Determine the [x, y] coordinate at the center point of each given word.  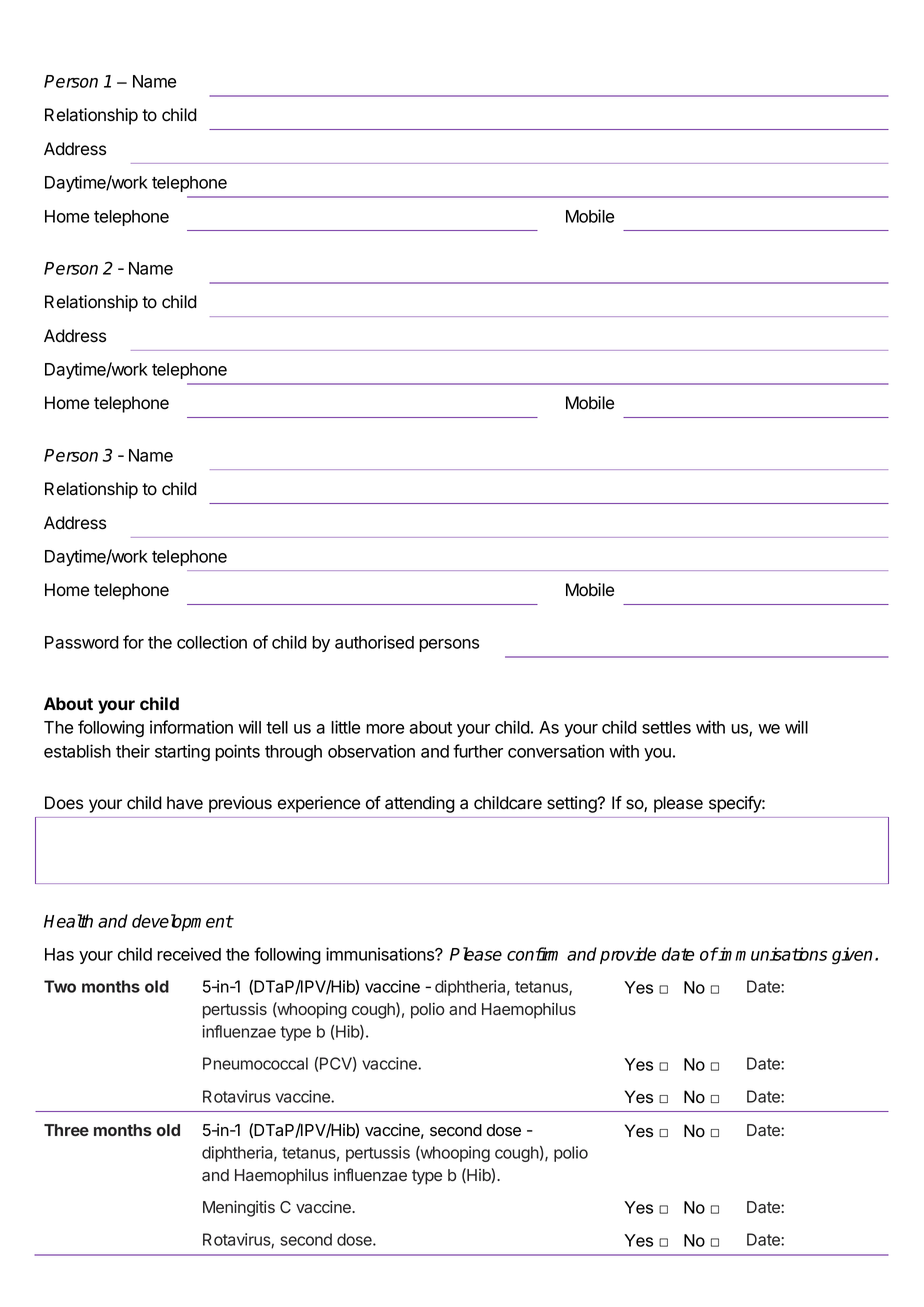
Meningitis [239, 1208]
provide [628, 955]
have [185, 803]
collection [212, 642]
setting [573, 804]
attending [420, 804]
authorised [374, 642]
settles [666, 727]
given [852, 956]
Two [60, 986]
